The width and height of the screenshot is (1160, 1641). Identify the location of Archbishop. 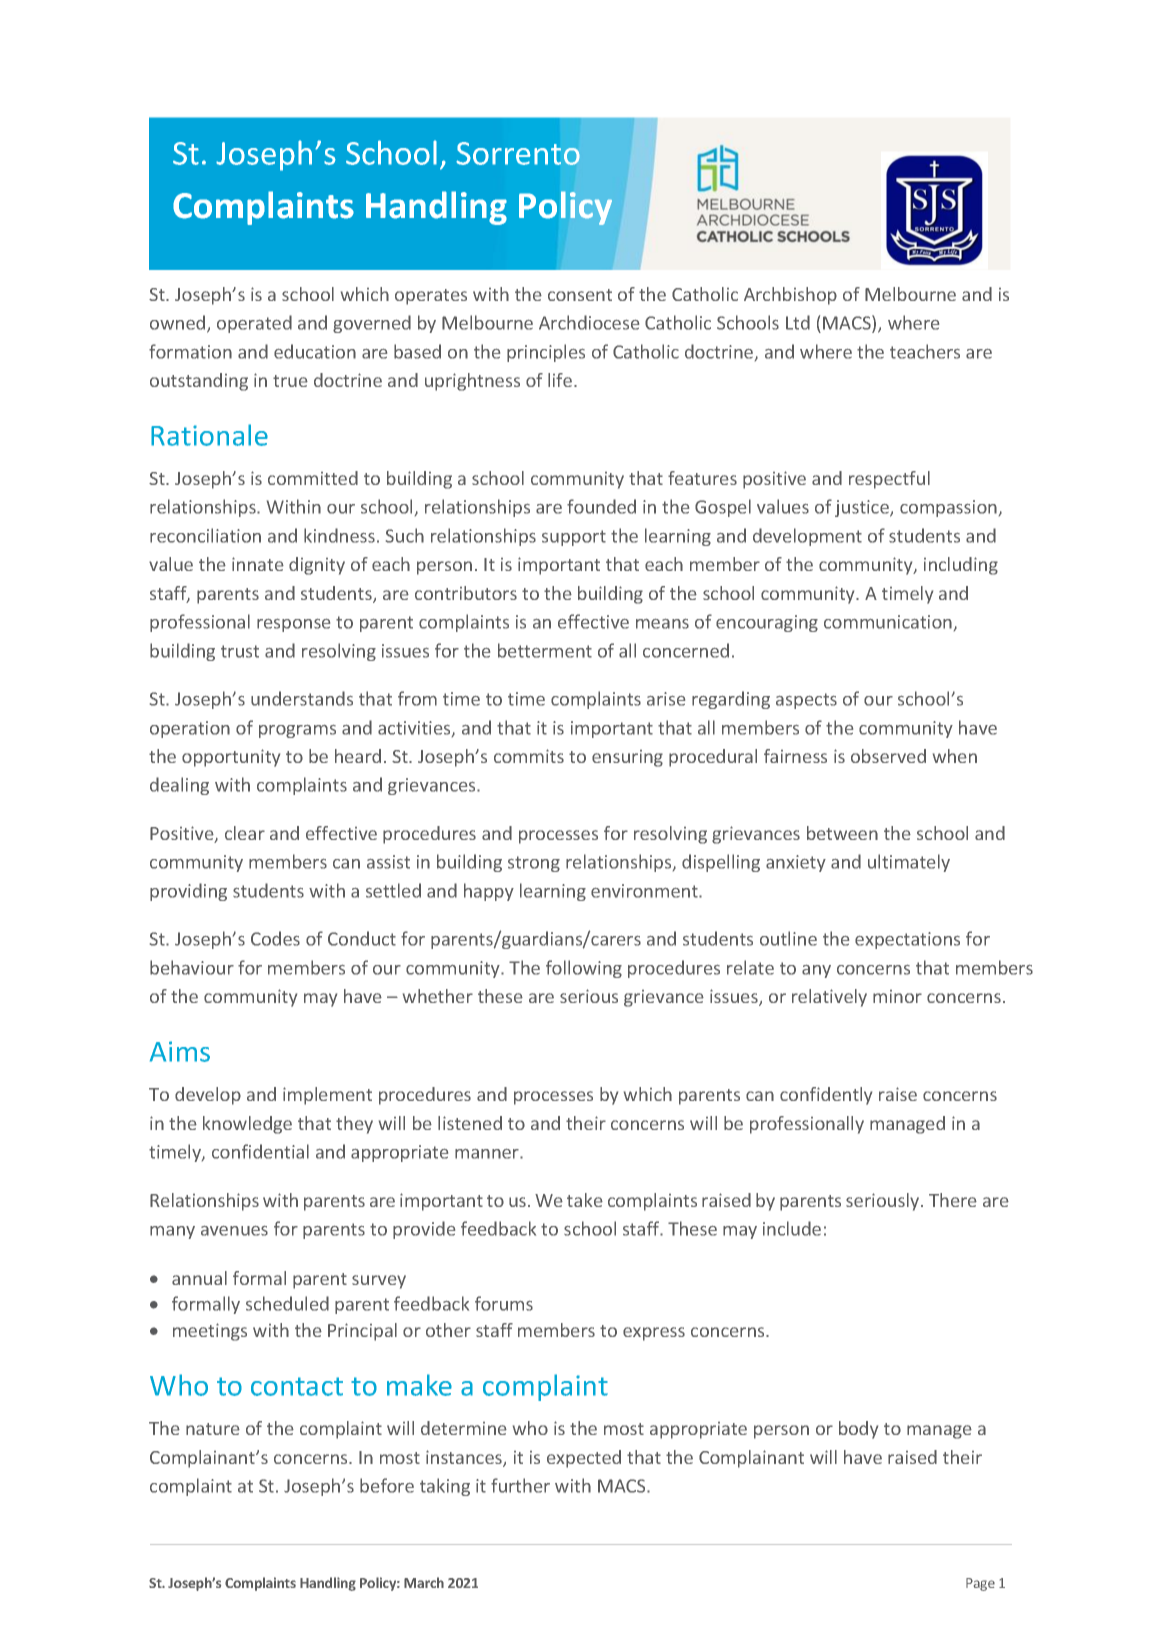
(790, 296).
